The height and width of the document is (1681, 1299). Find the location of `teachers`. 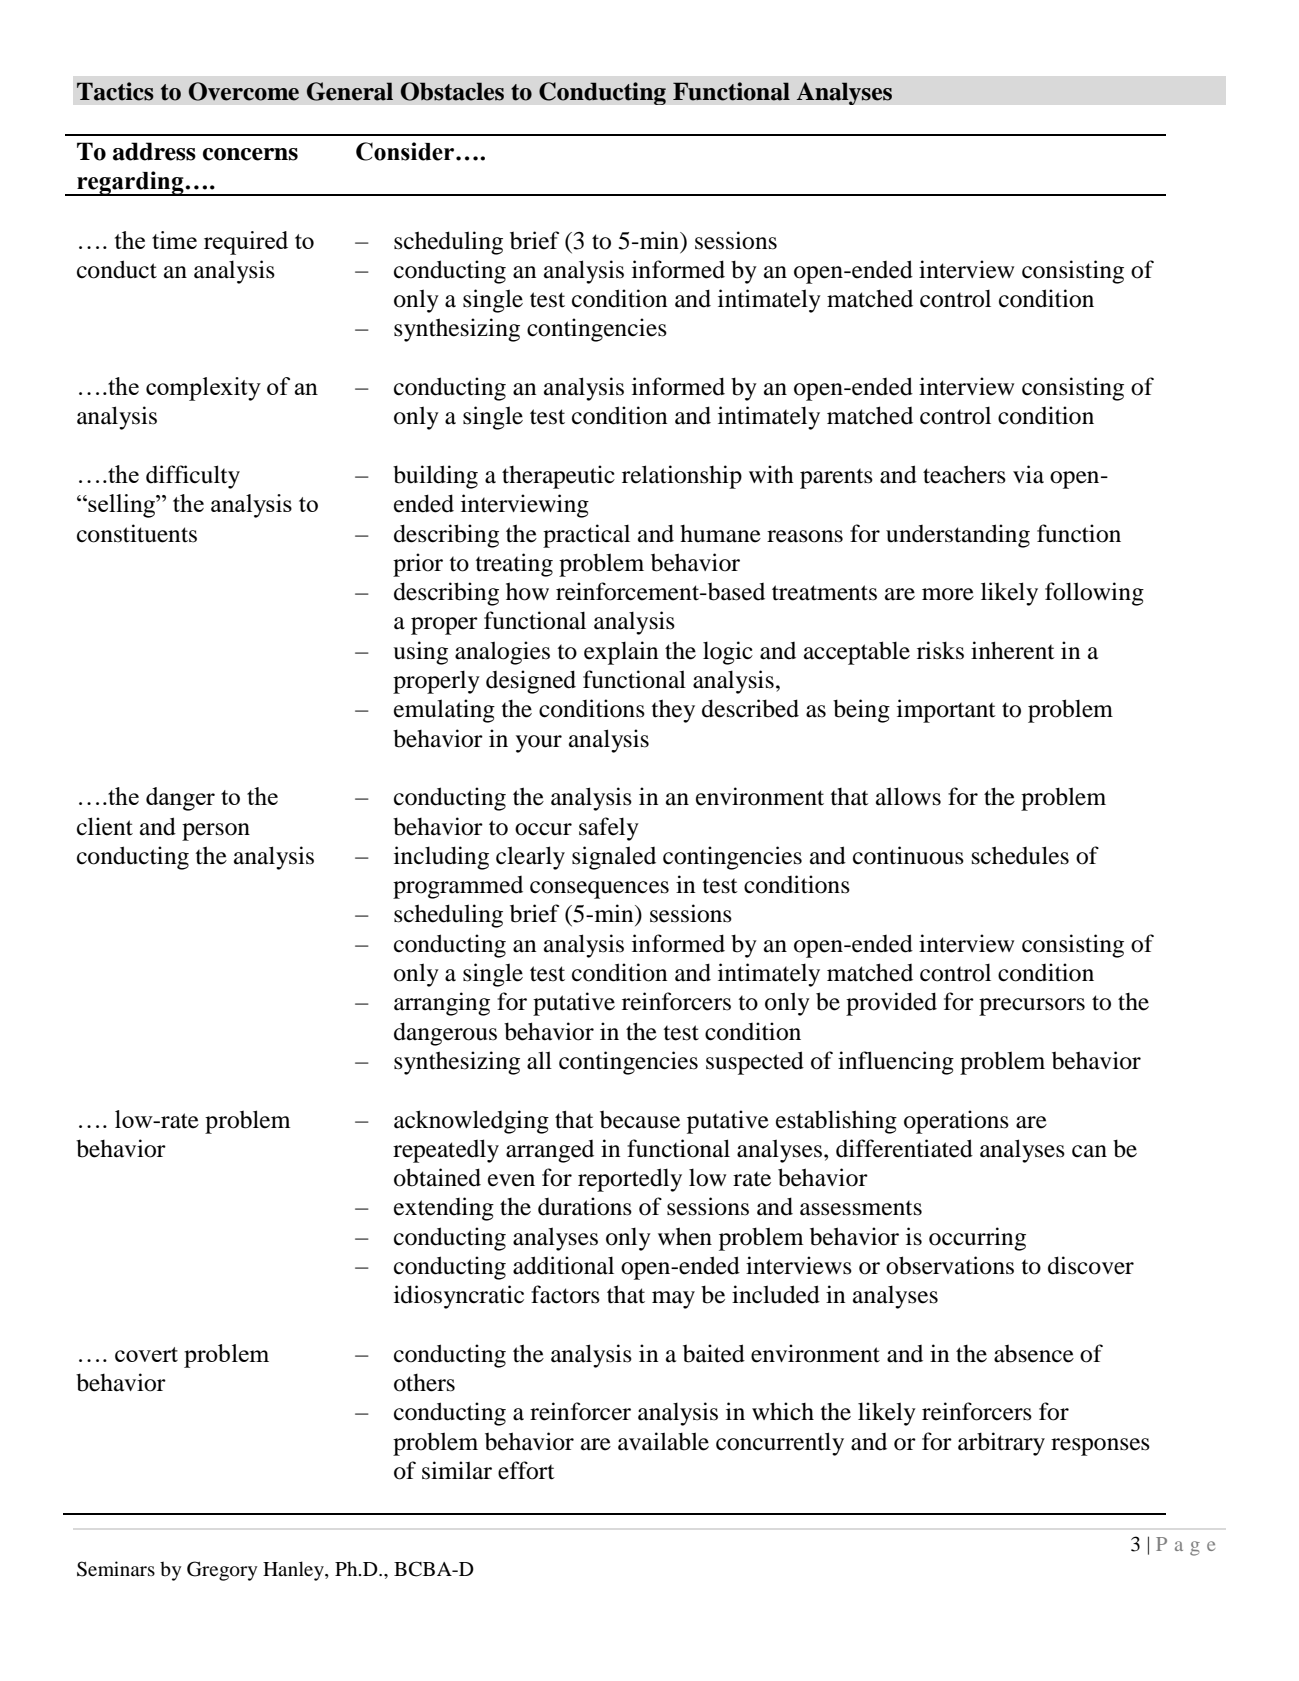

teachers is located at coordinates (964, 474).
